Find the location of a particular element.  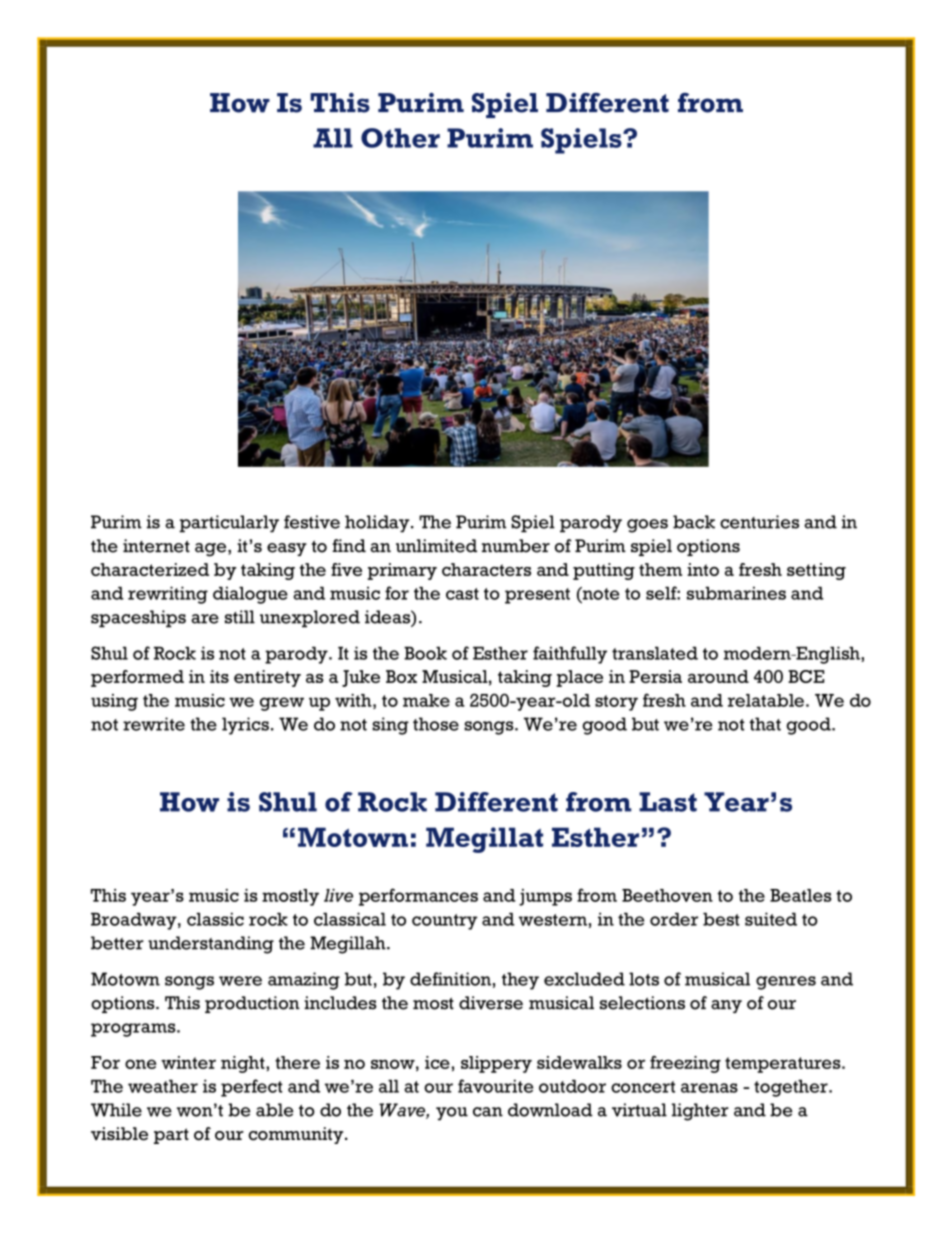

arenas is located at coordinates (709, 1088).
